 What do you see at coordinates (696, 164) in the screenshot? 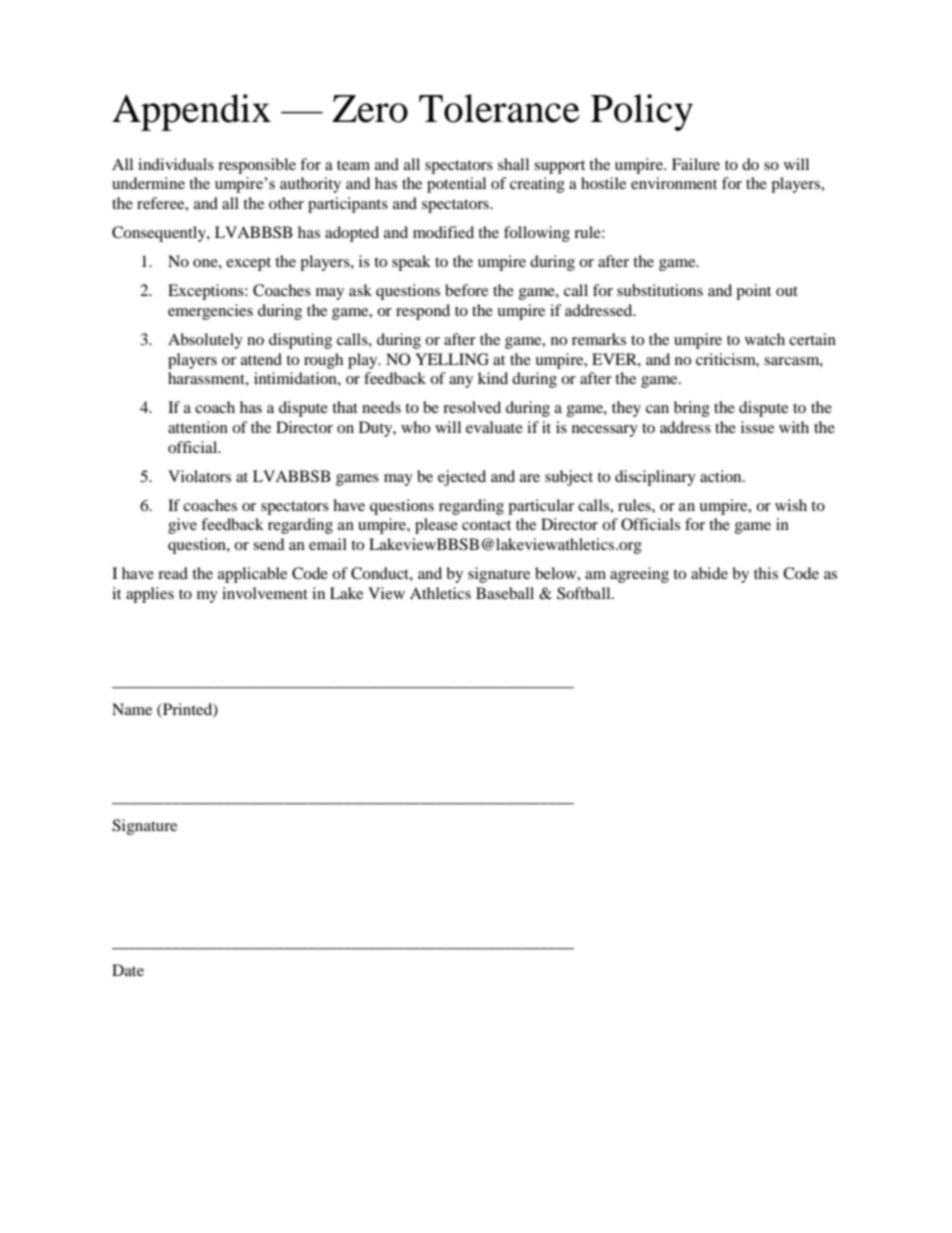
I see `Failure` at bounding box center [696, 164].
